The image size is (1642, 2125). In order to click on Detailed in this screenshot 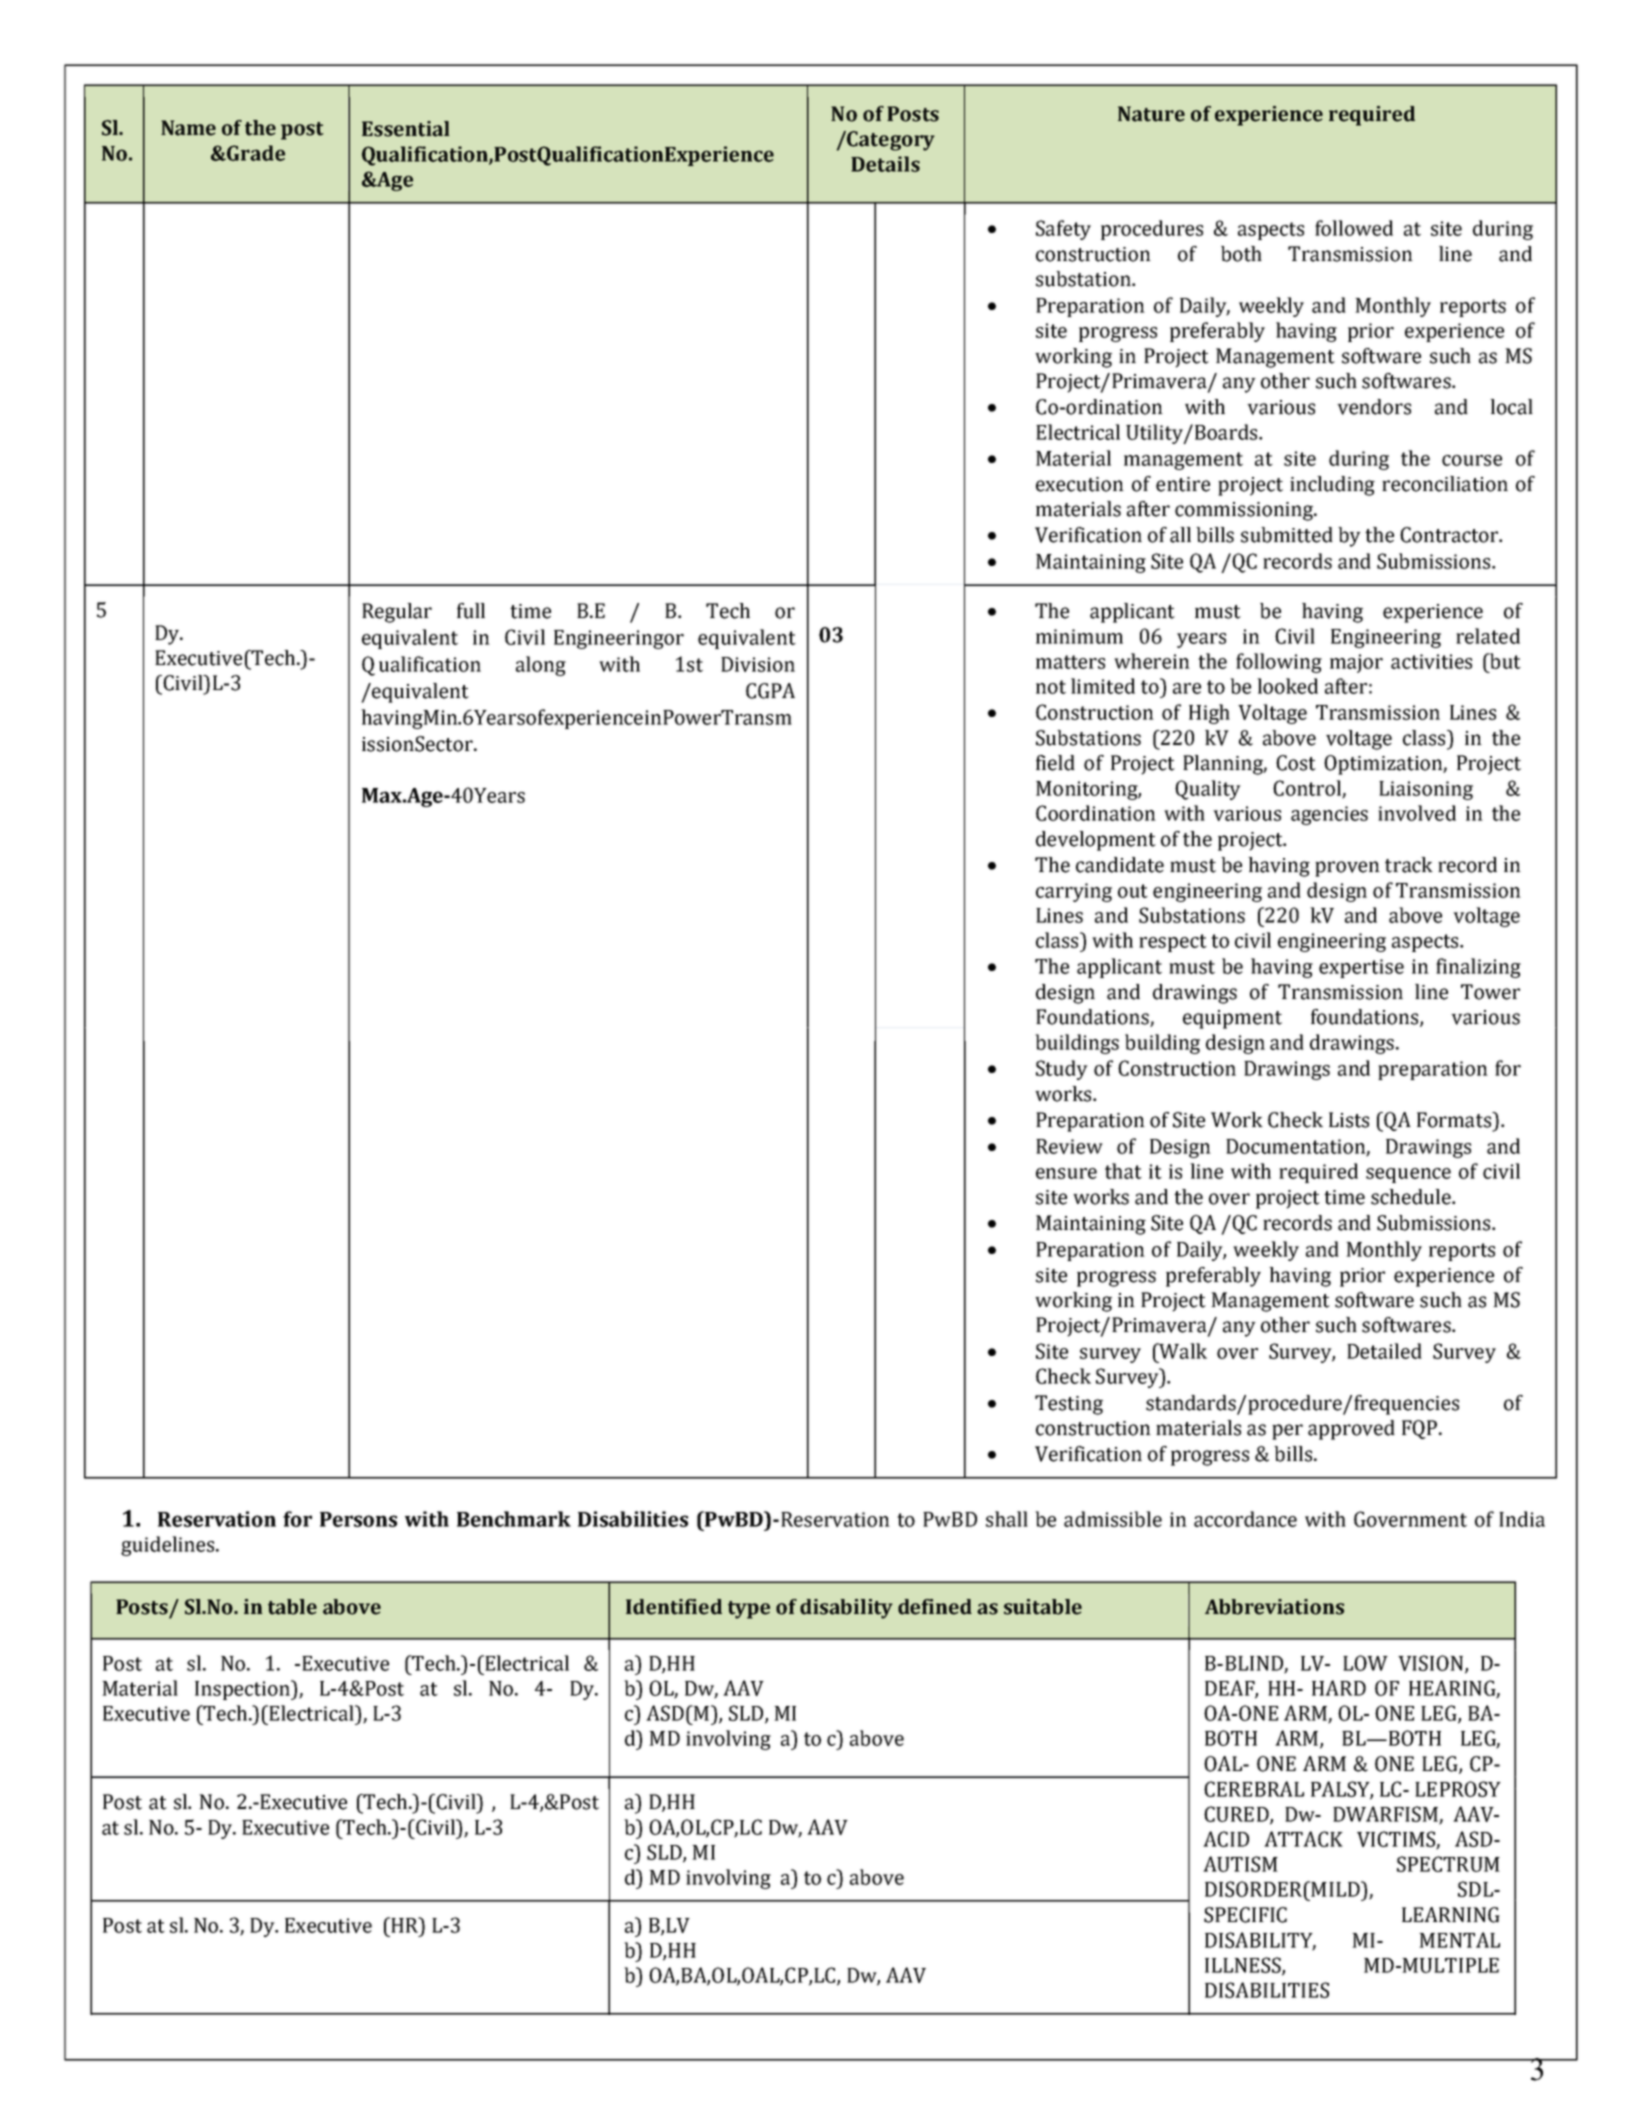, I will do `click(1384, 1351)`.
